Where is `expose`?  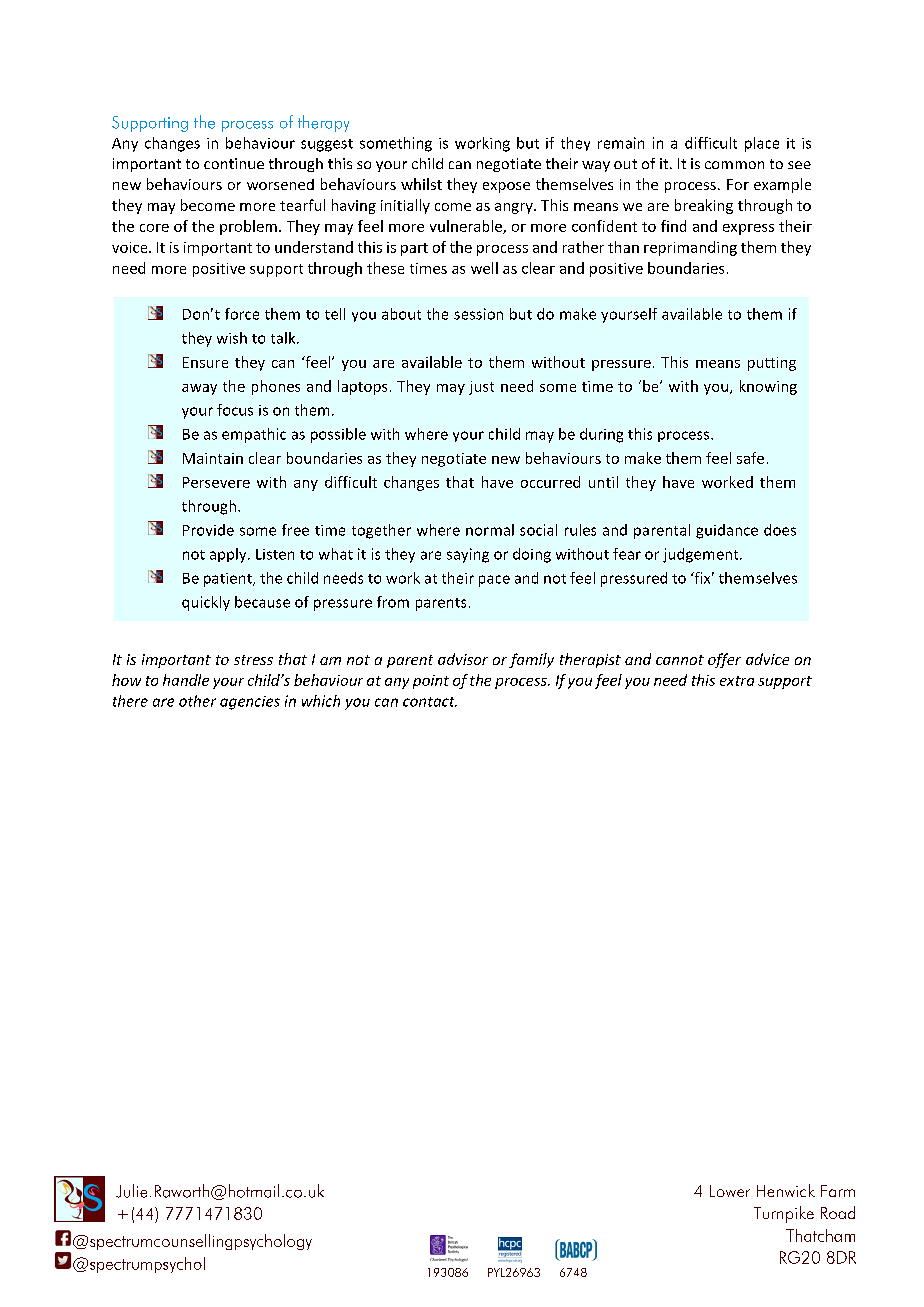 expose is located at coordinates (506, 187).
